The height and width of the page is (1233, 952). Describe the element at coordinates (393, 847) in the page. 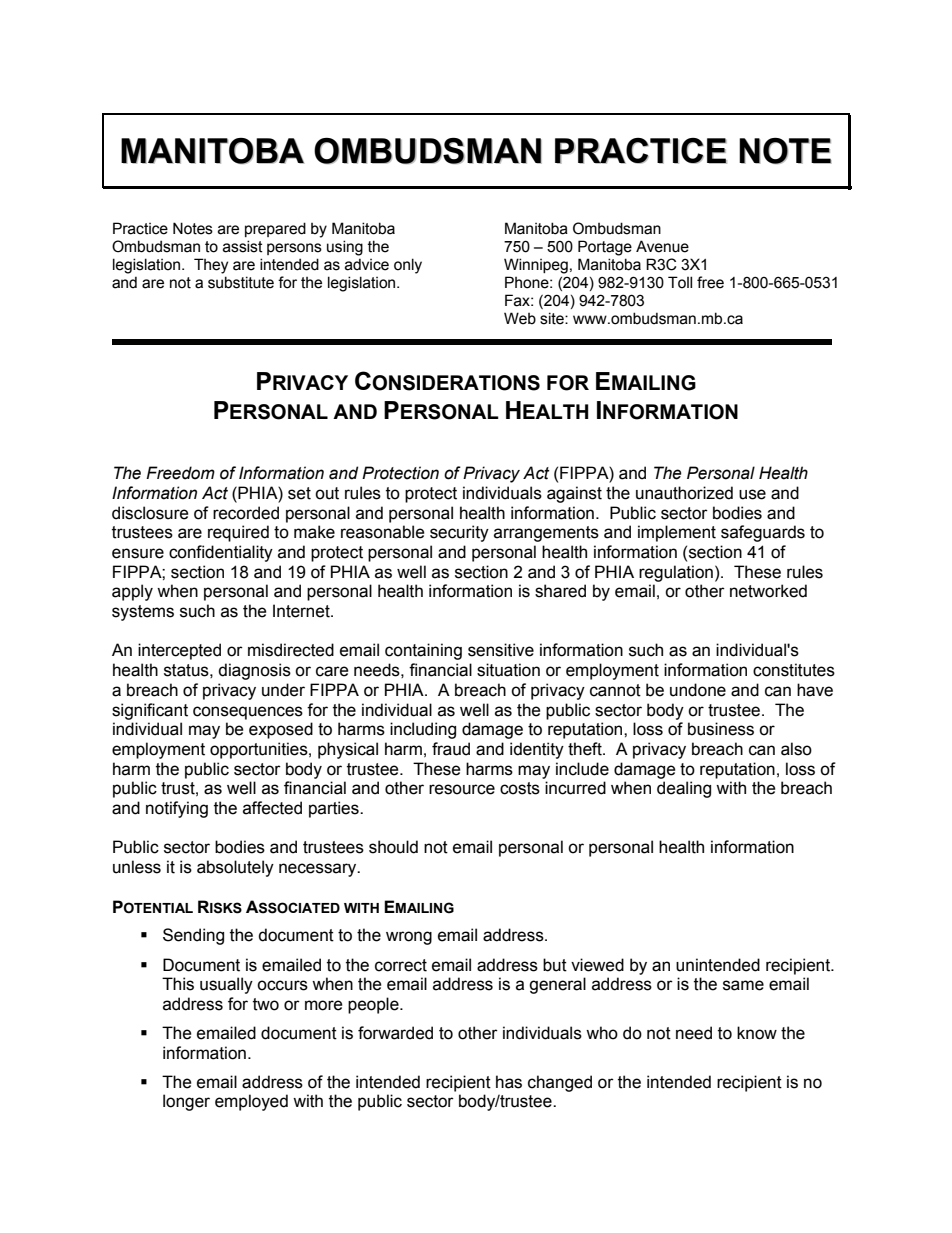

I see `should` at that location.
